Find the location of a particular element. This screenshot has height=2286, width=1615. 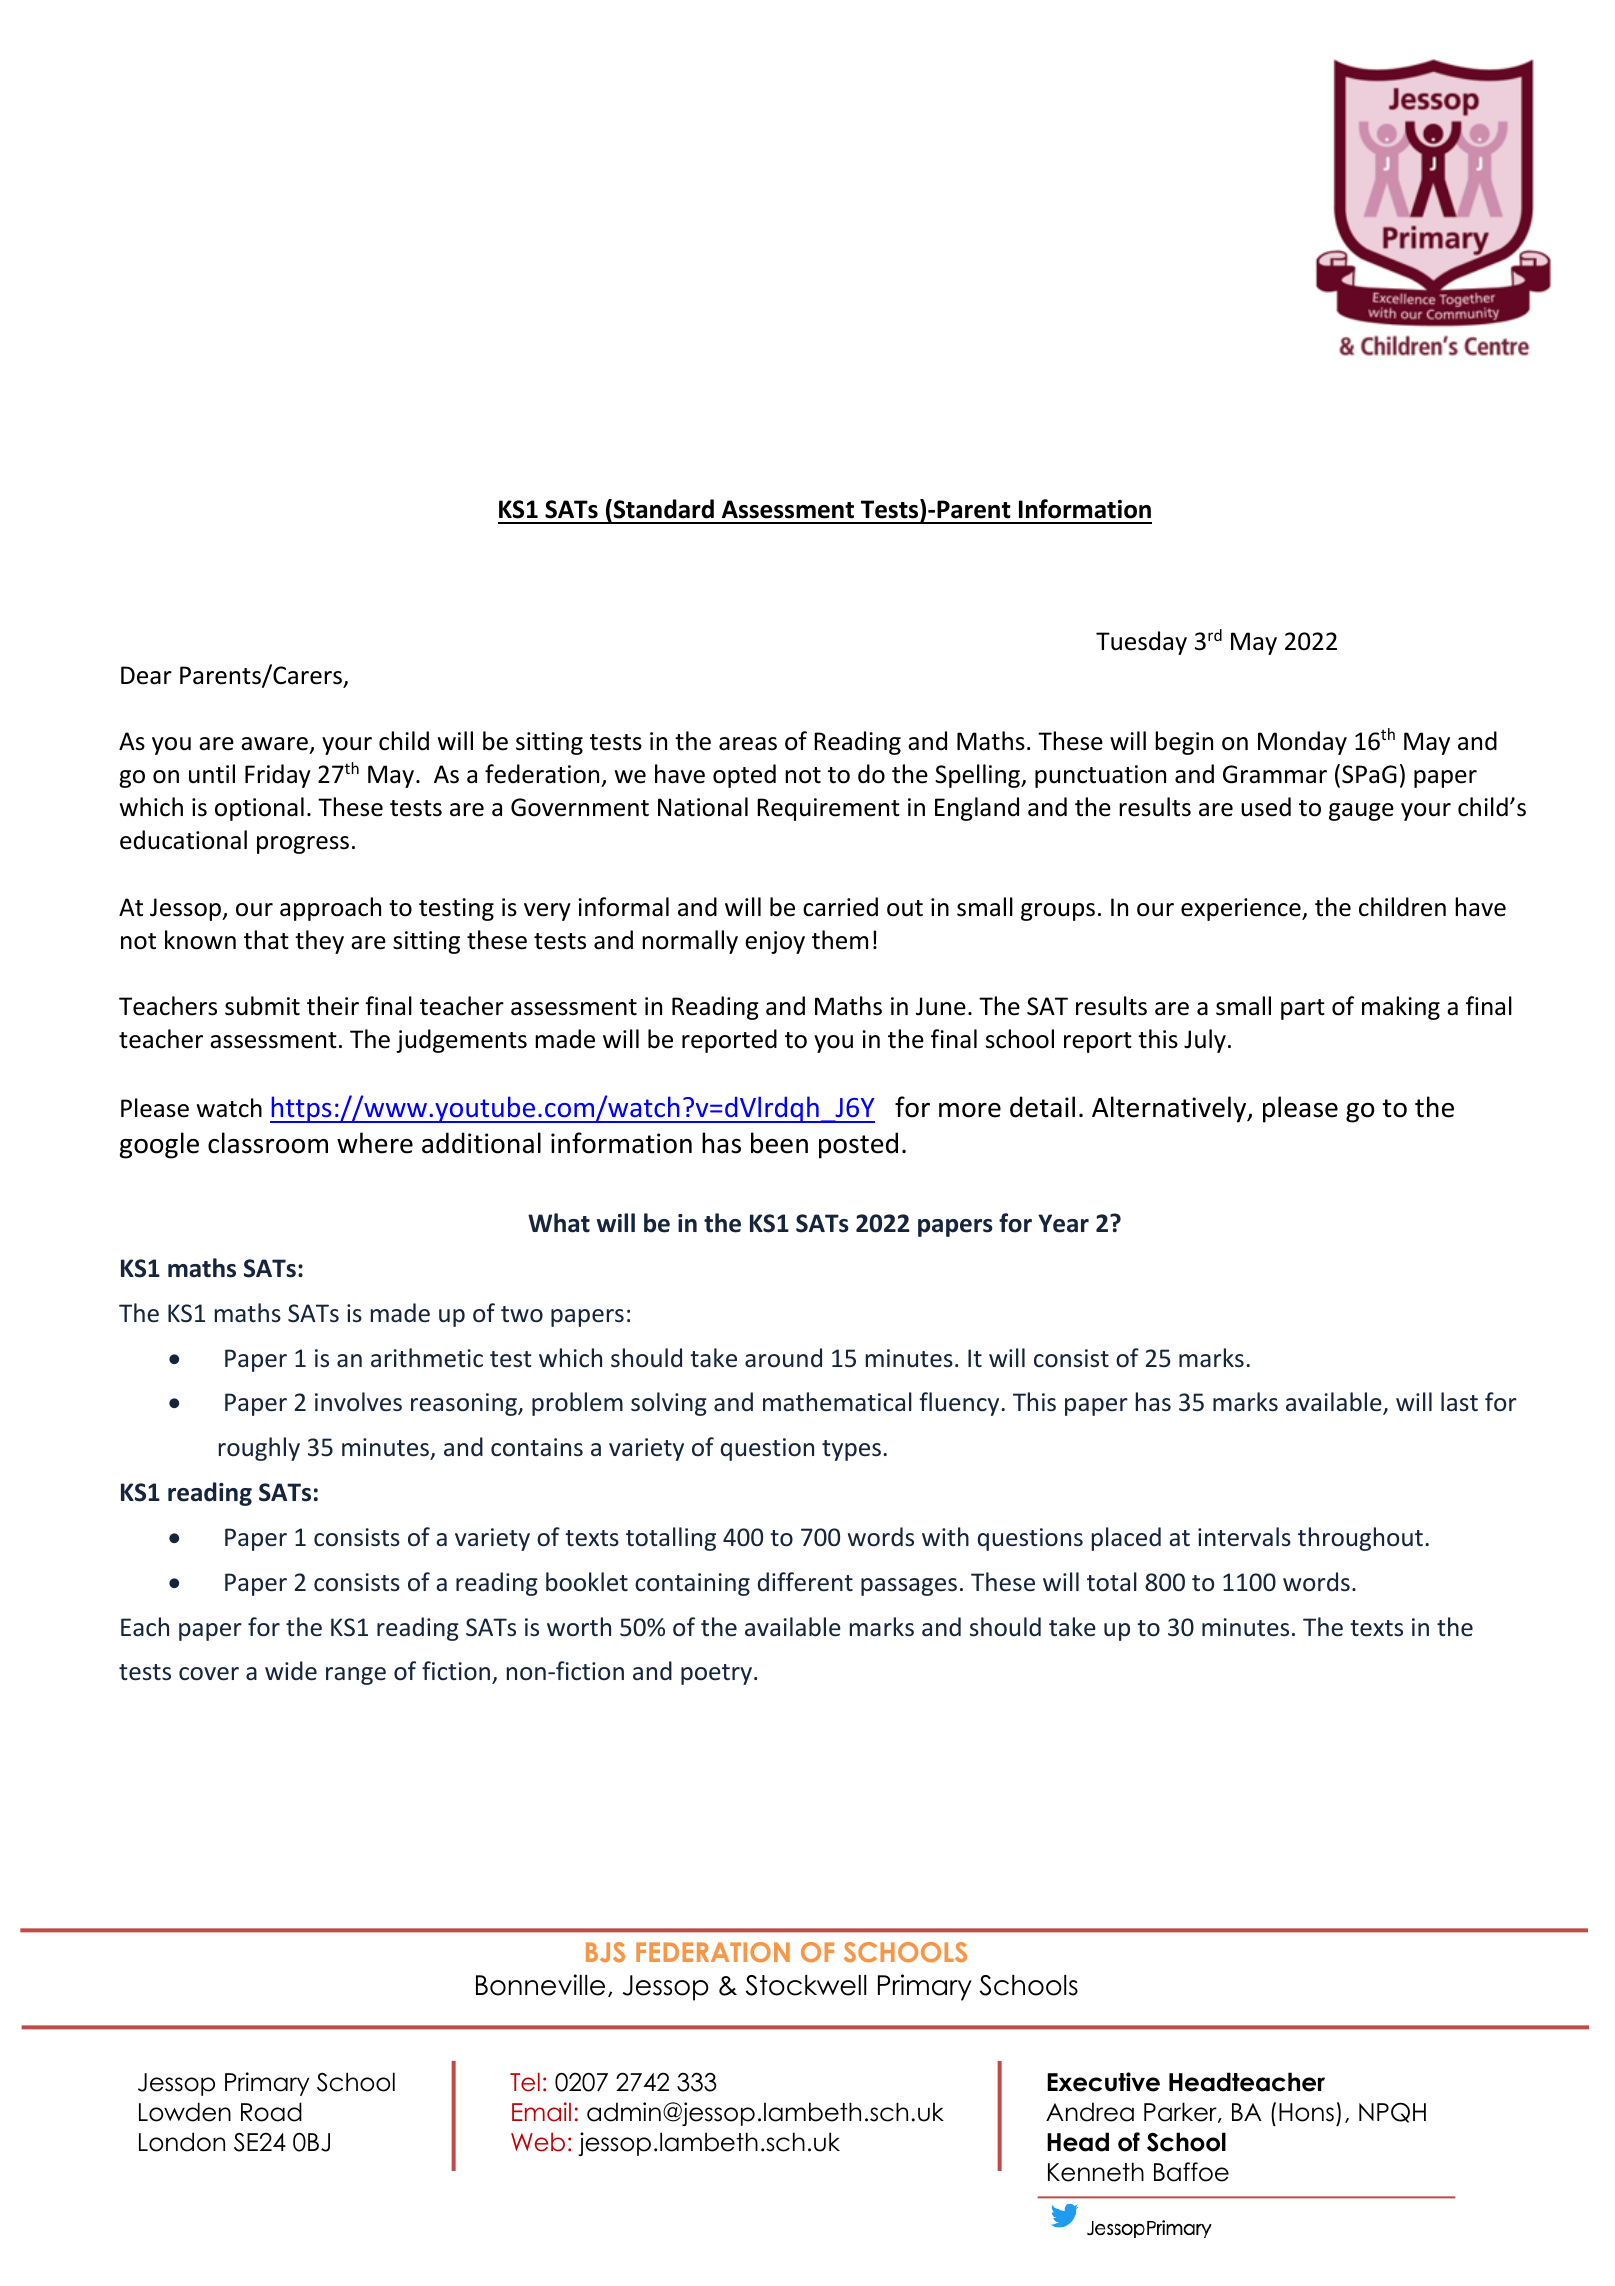

poetry is located at coordinates (718, 1674).
